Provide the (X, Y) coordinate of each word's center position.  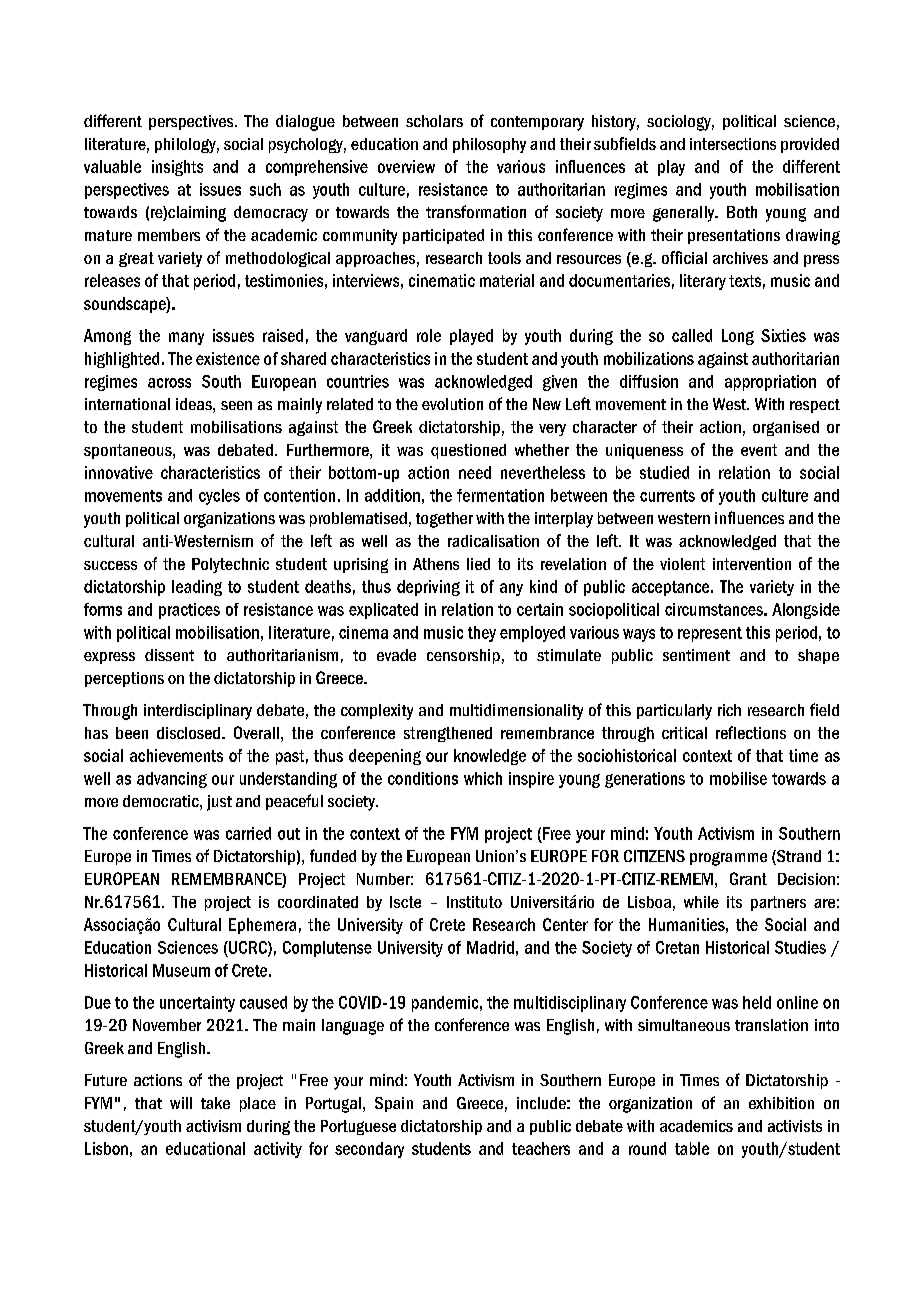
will (181, 1103)
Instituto (474, 902)
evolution (452, 404)
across (169, 383)
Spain (394, 1104)
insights (177, 168)
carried (248, 833)
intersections (733, 144)
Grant (748, 878)
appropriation (770, 383)
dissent (169, 655)
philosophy (489, 145)
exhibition (781, 1103)
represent (710, 634)
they (482, 634)
